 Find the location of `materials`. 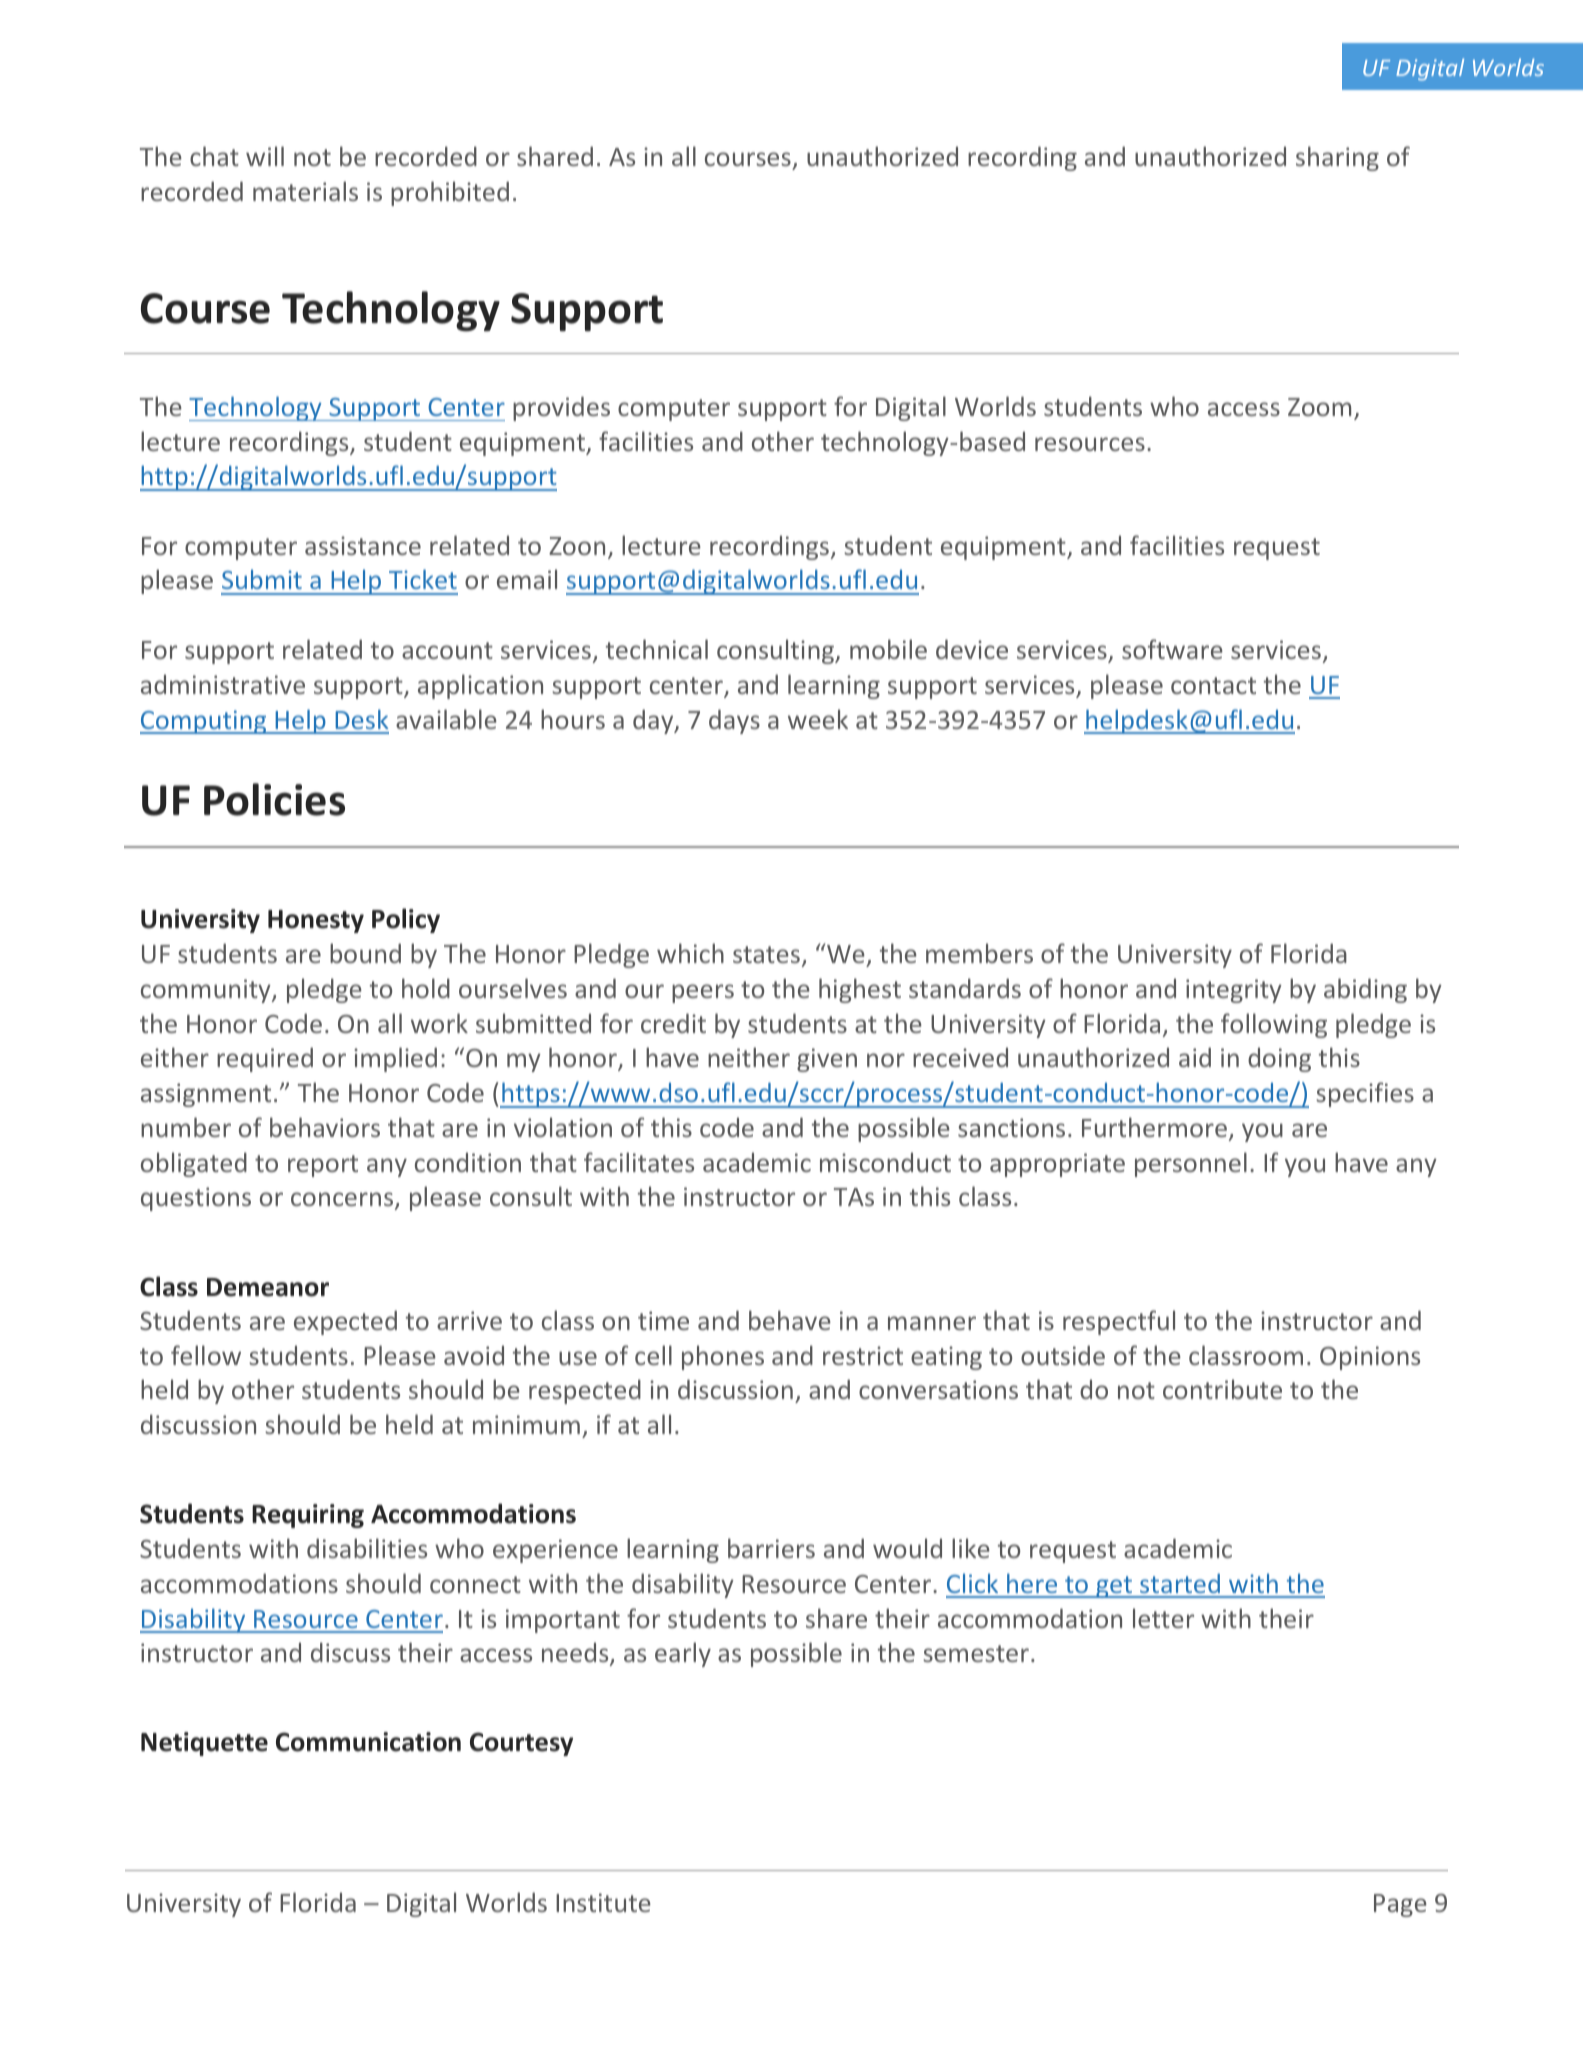

materials is located at coordinates (305, 191).
